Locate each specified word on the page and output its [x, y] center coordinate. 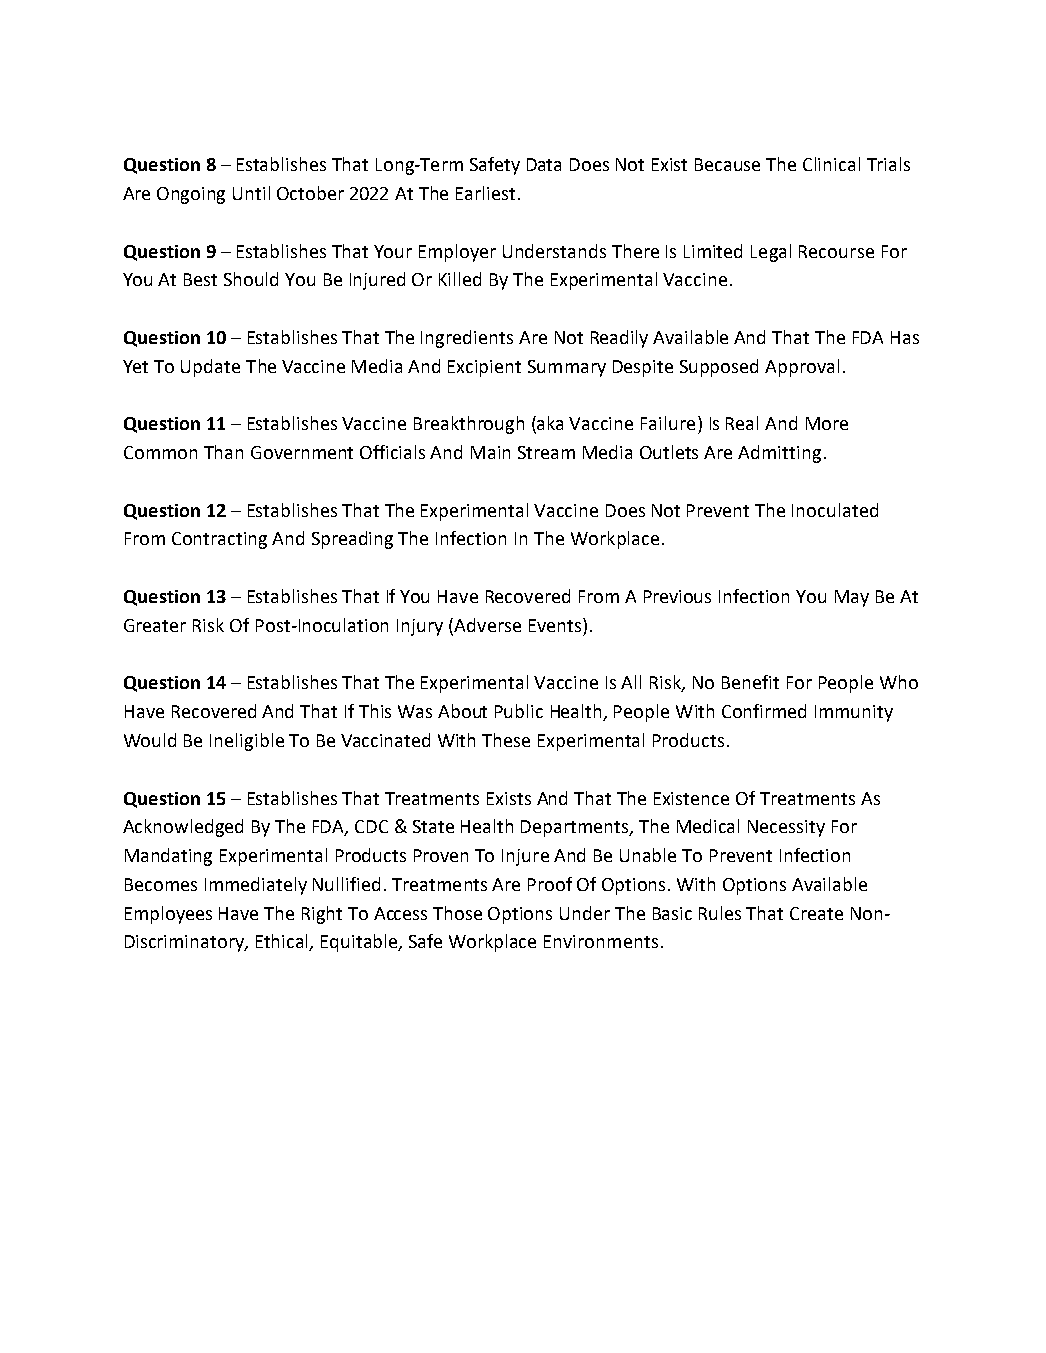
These [506, 740]
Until [251, 193]
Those [457, 913]
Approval [802, 368]
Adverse [487, 625]
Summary [567, 368]
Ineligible [247, 742]
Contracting [219, 540]
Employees [168, 915]
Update [210, 368]
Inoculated [835, 510]
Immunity [854, 713]
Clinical [831, 164]
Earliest [485, 193]
